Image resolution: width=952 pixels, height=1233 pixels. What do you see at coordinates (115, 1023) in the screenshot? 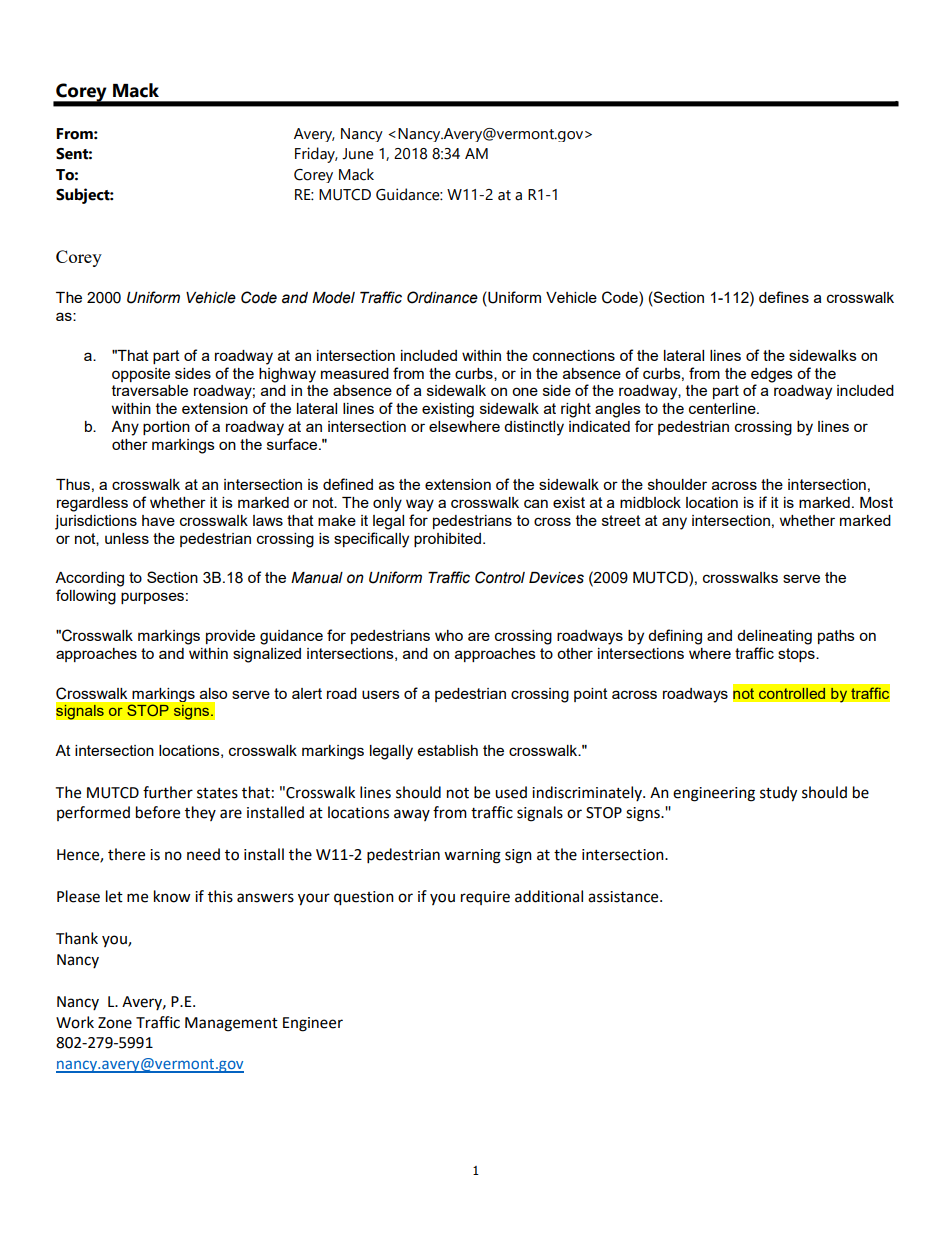
I see `Zone` at bounding box center [115, 1023].
